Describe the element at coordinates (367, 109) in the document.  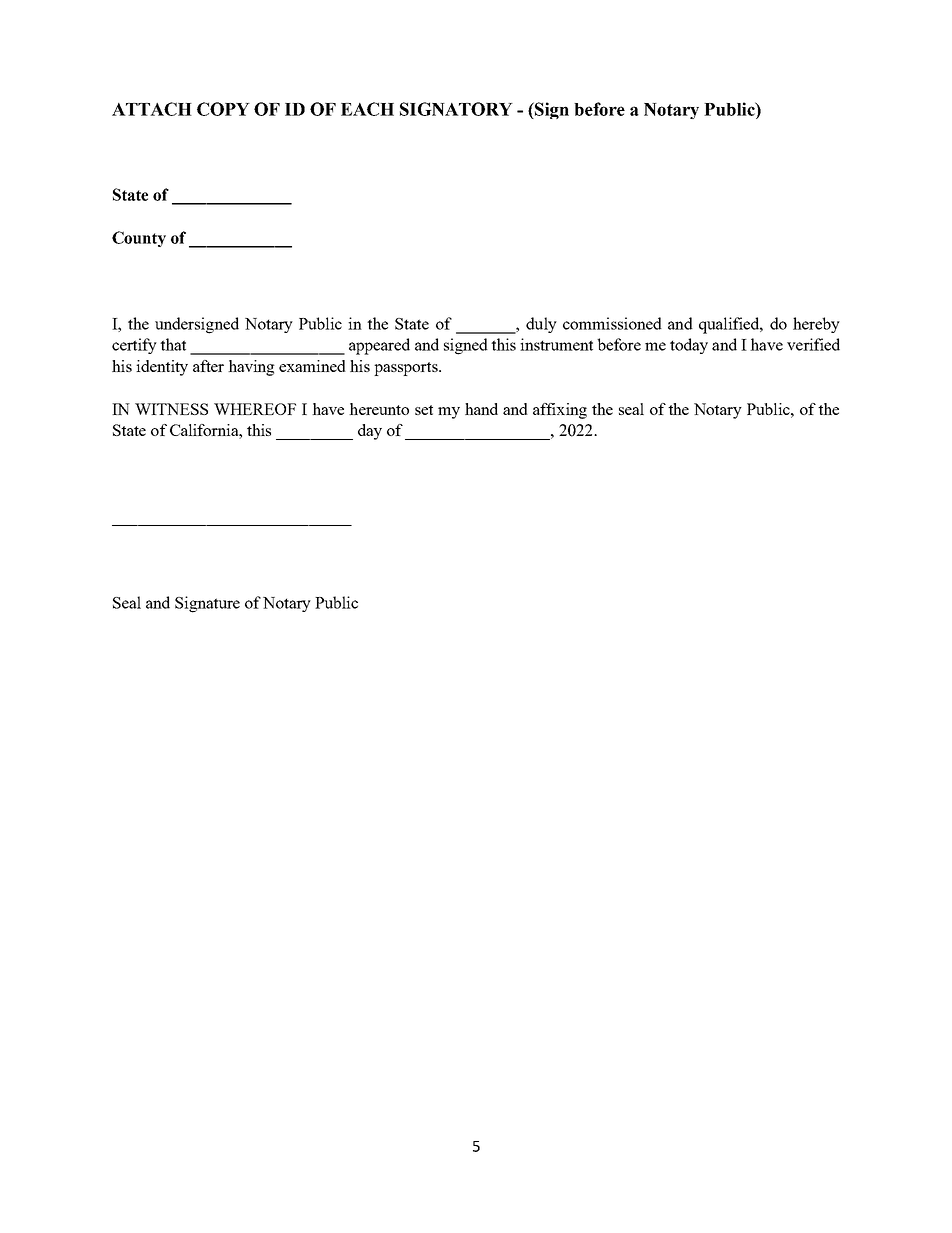
I see `EACH` at that location.
